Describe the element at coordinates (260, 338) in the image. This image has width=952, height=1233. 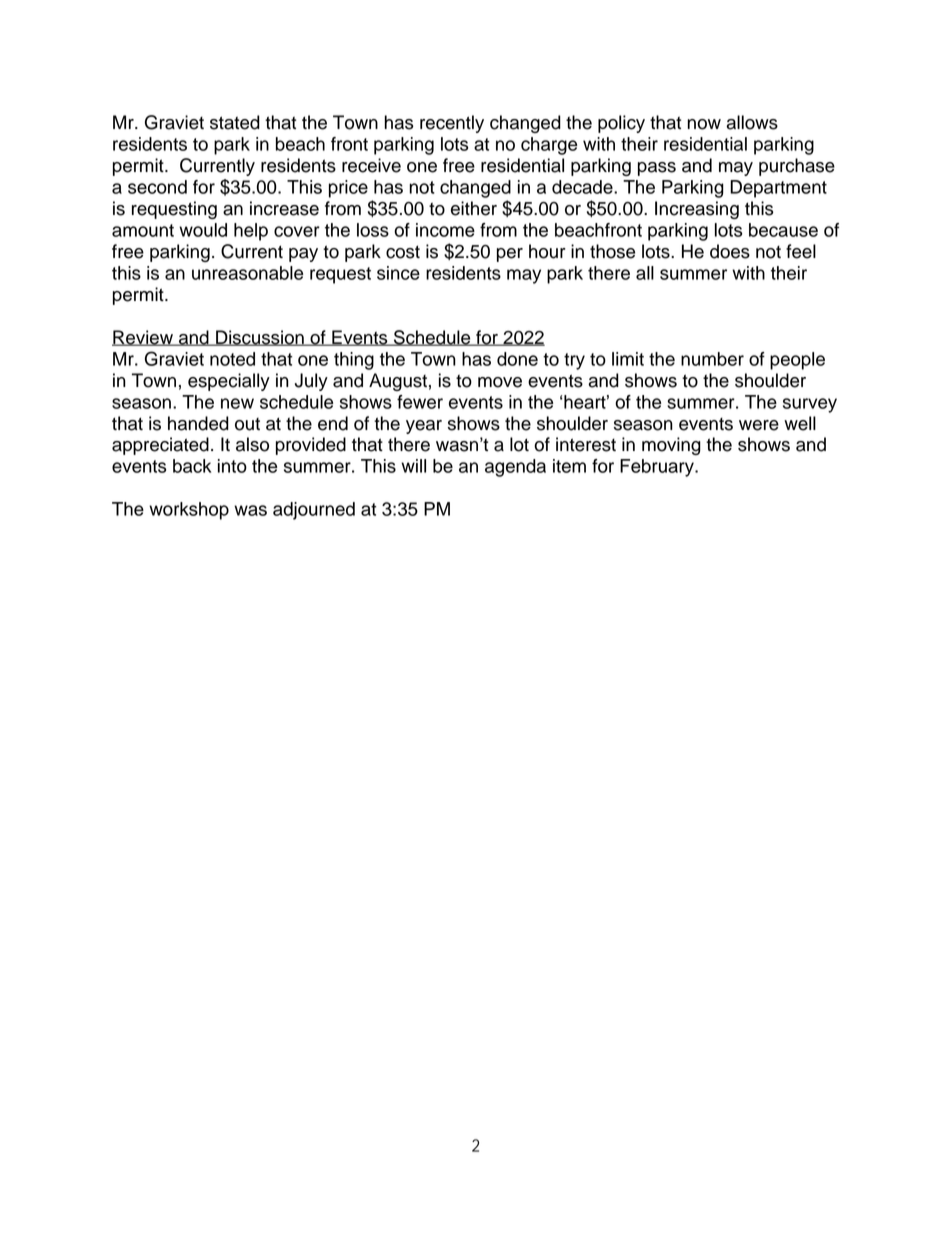
I see `Discussion` at that location.
